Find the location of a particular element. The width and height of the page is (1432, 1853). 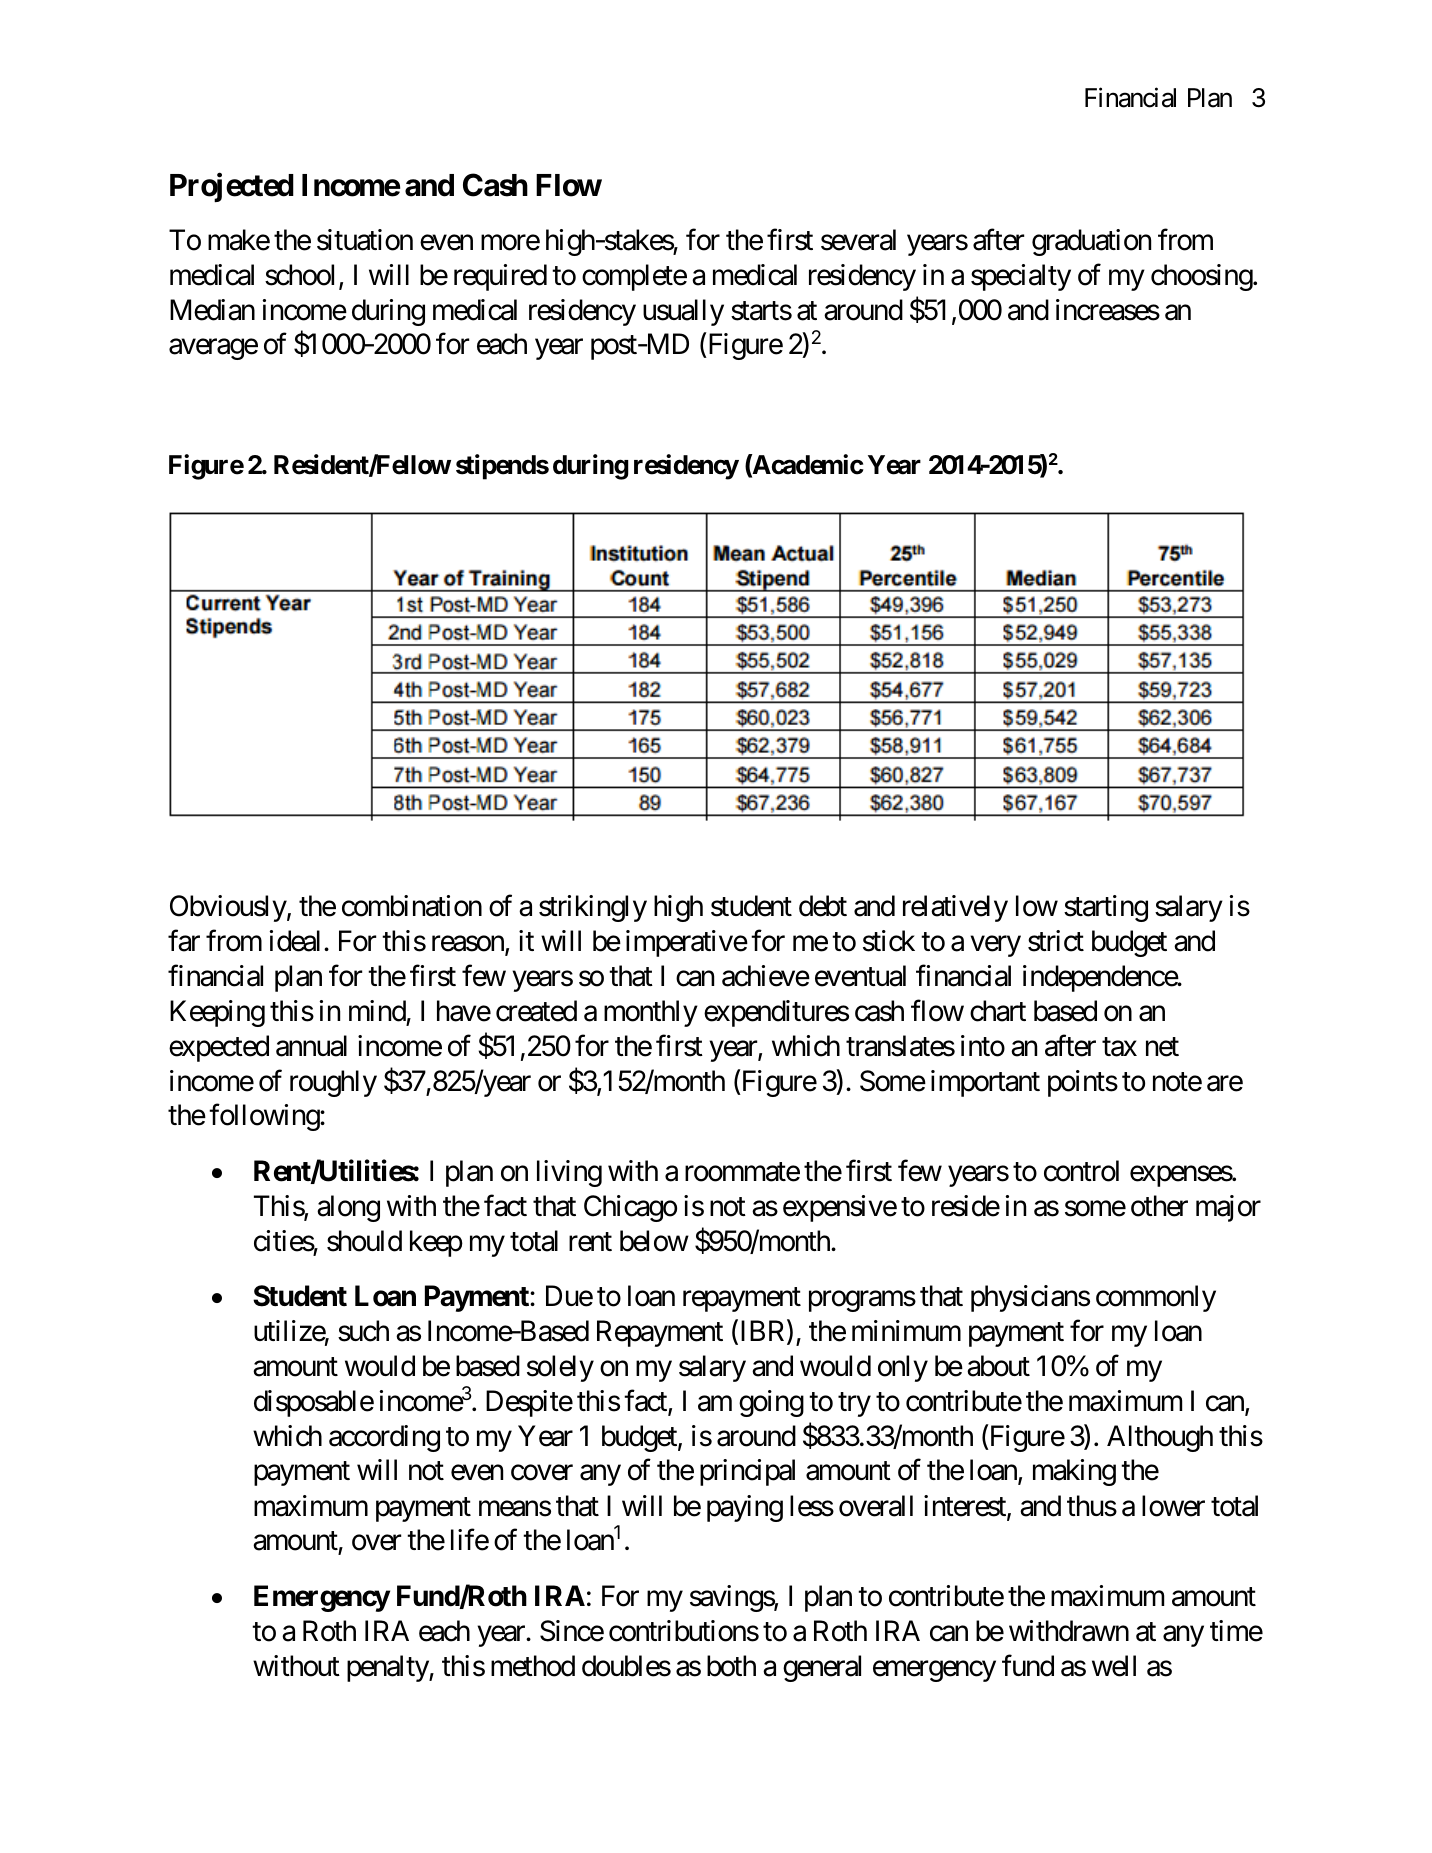

specialty is located at coordinates (1021, 277).
